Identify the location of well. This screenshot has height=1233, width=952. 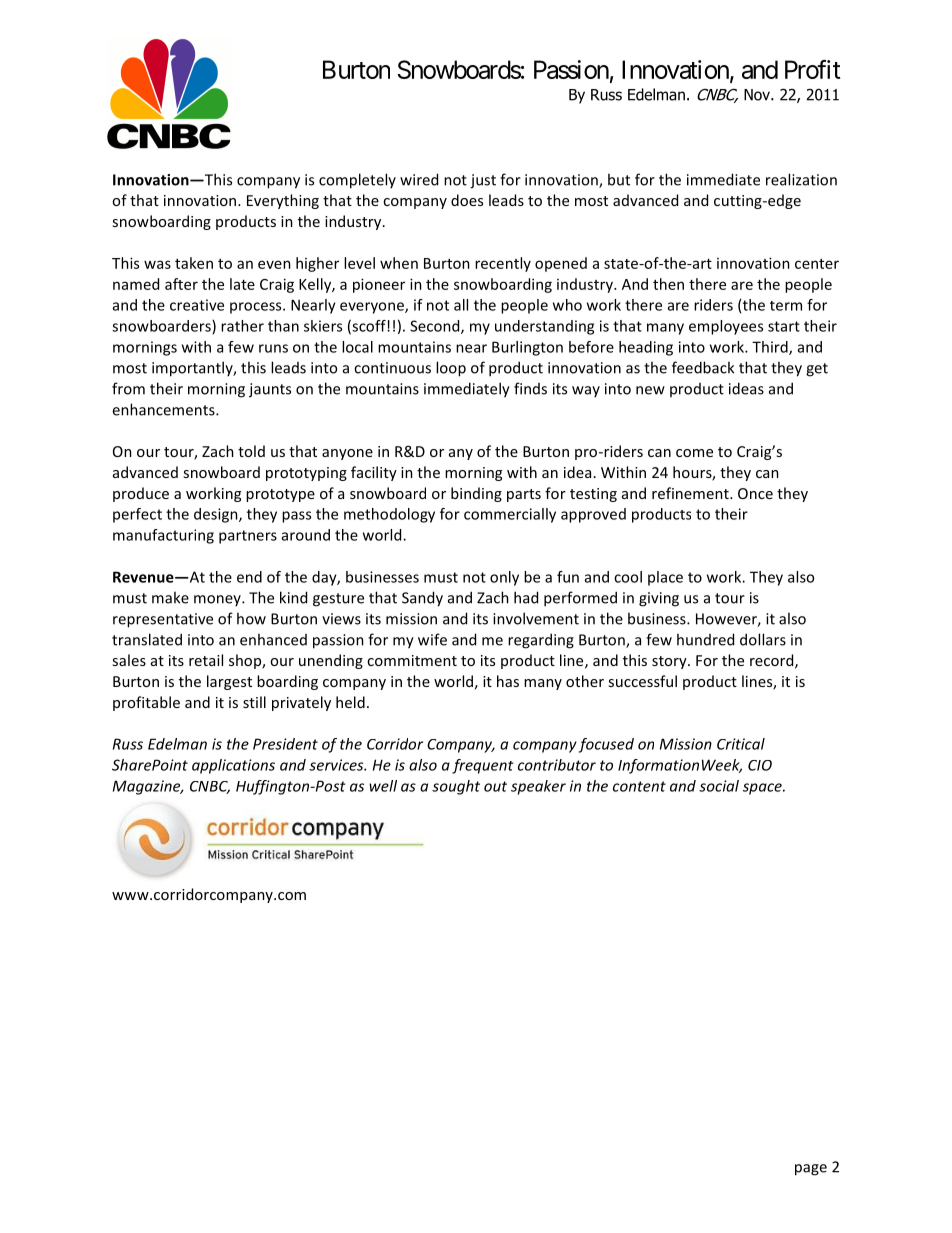
(383, 786).
